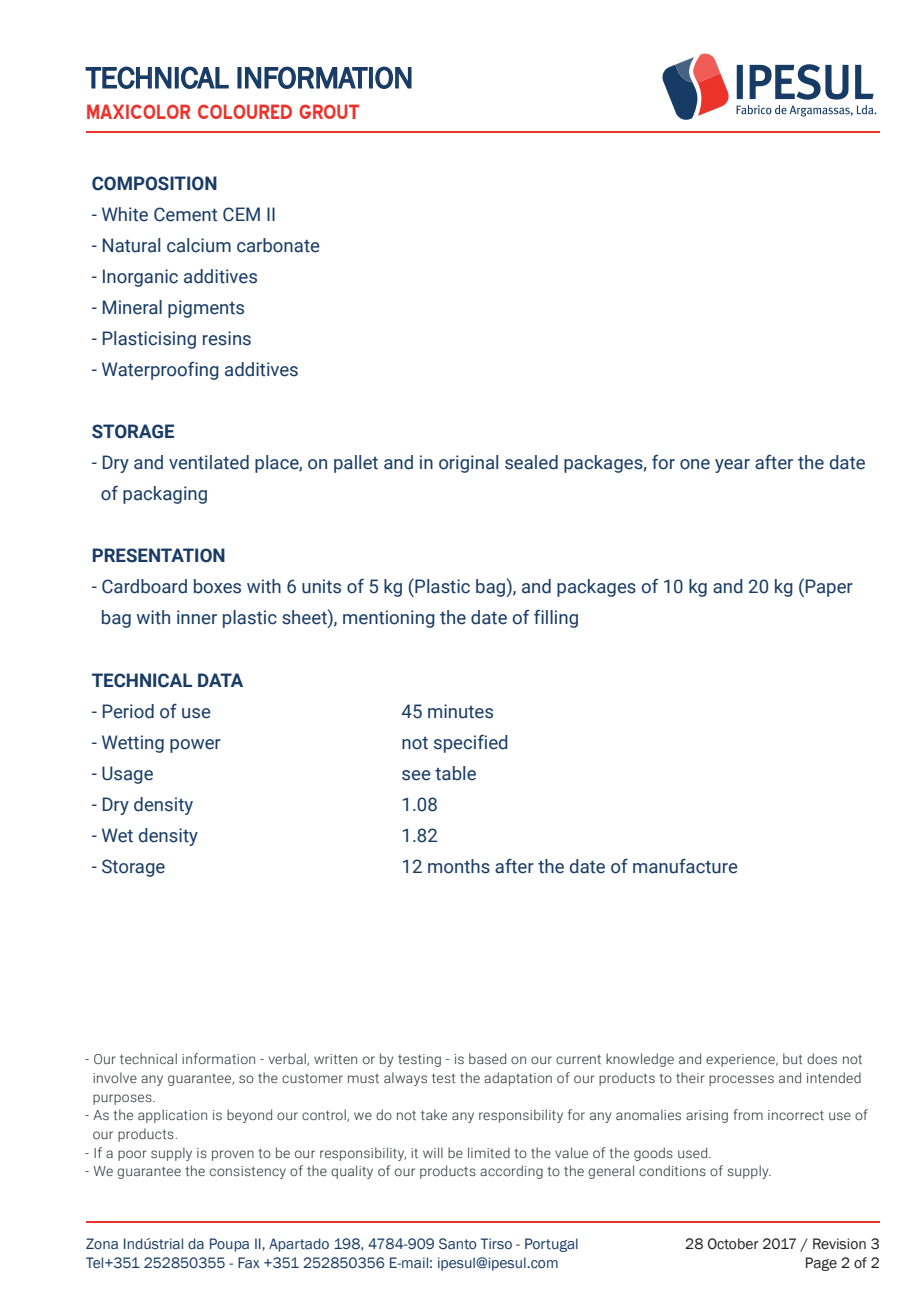 Image resolution: width=924 pixels, height=1308 pixels. I want to click on power, so click(195, 746).
